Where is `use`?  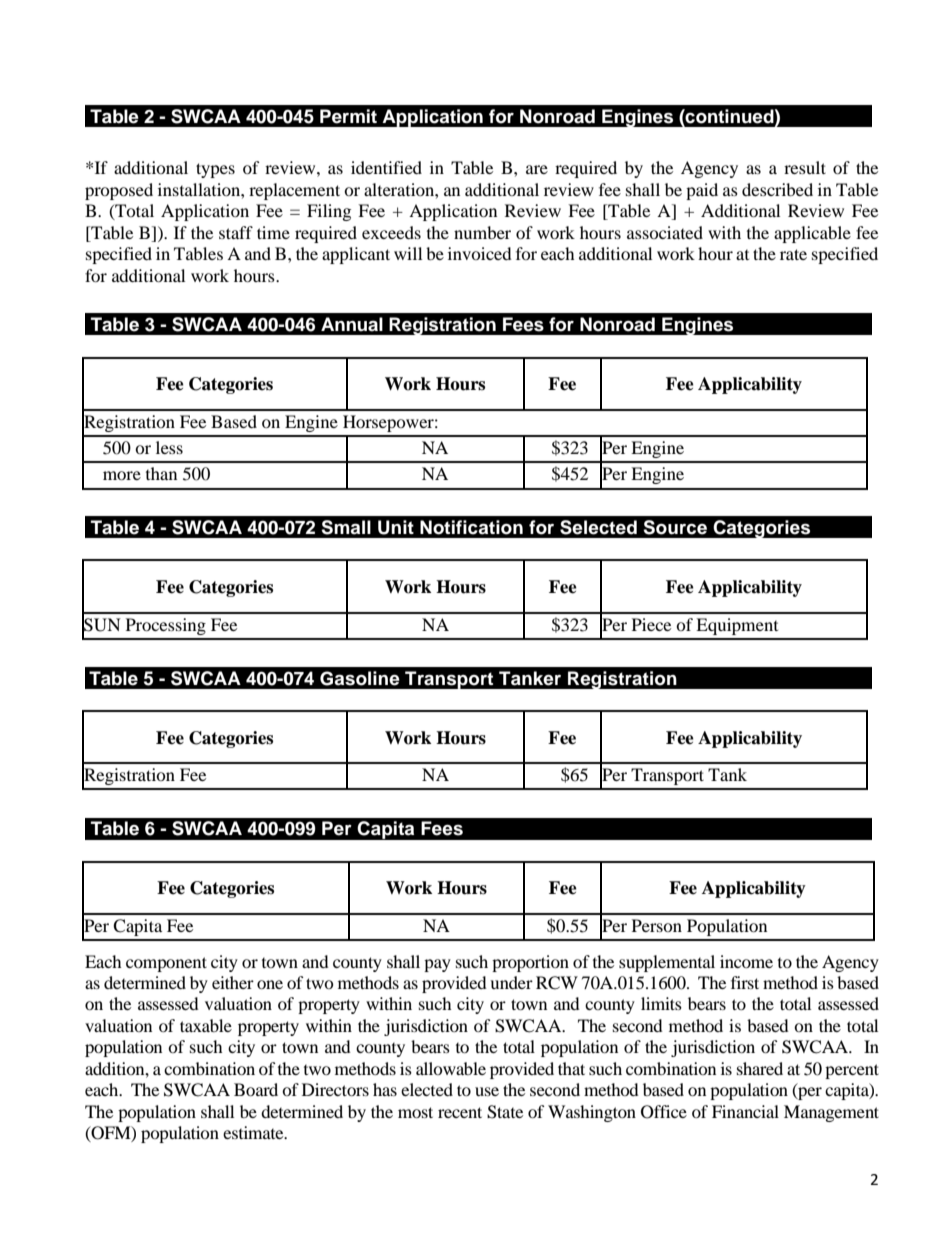
use is located at coordinates (487, 1091).
